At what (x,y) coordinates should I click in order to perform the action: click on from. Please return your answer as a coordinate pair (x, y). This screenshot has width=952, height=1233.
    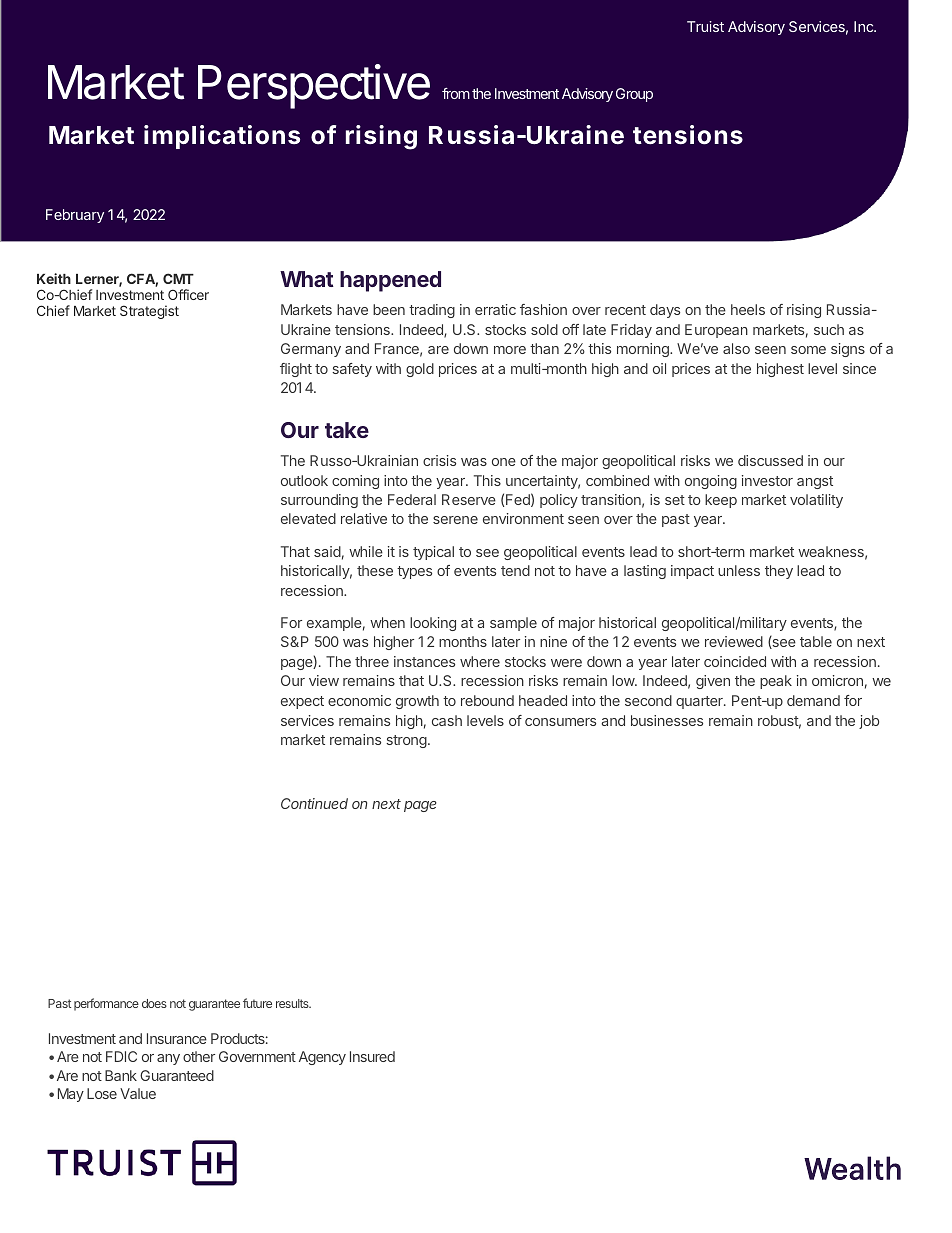
    Looking at the image, I should click on (456, 93).
